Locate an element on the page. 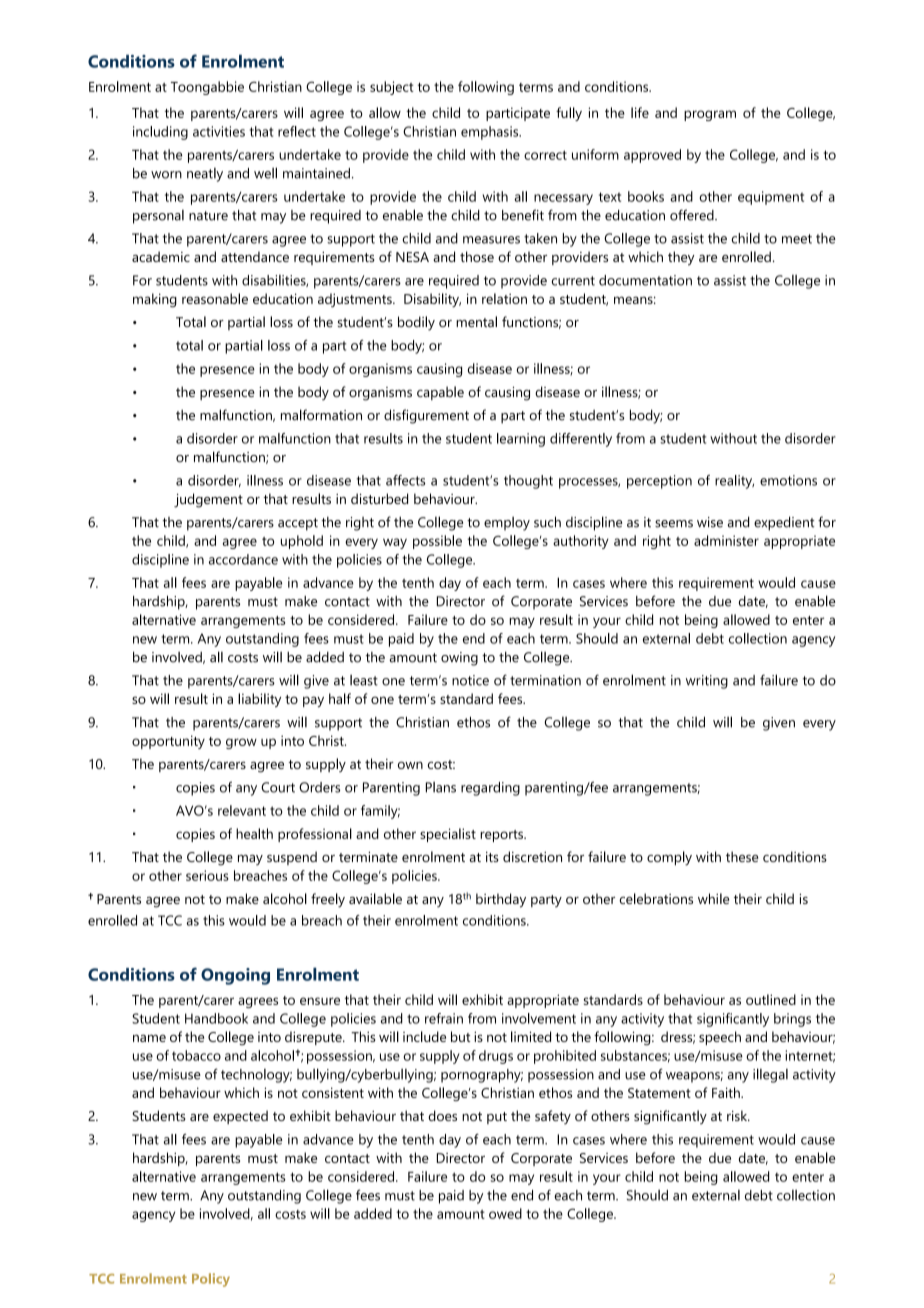  Ongoing is located at coordinates (235, 976).
